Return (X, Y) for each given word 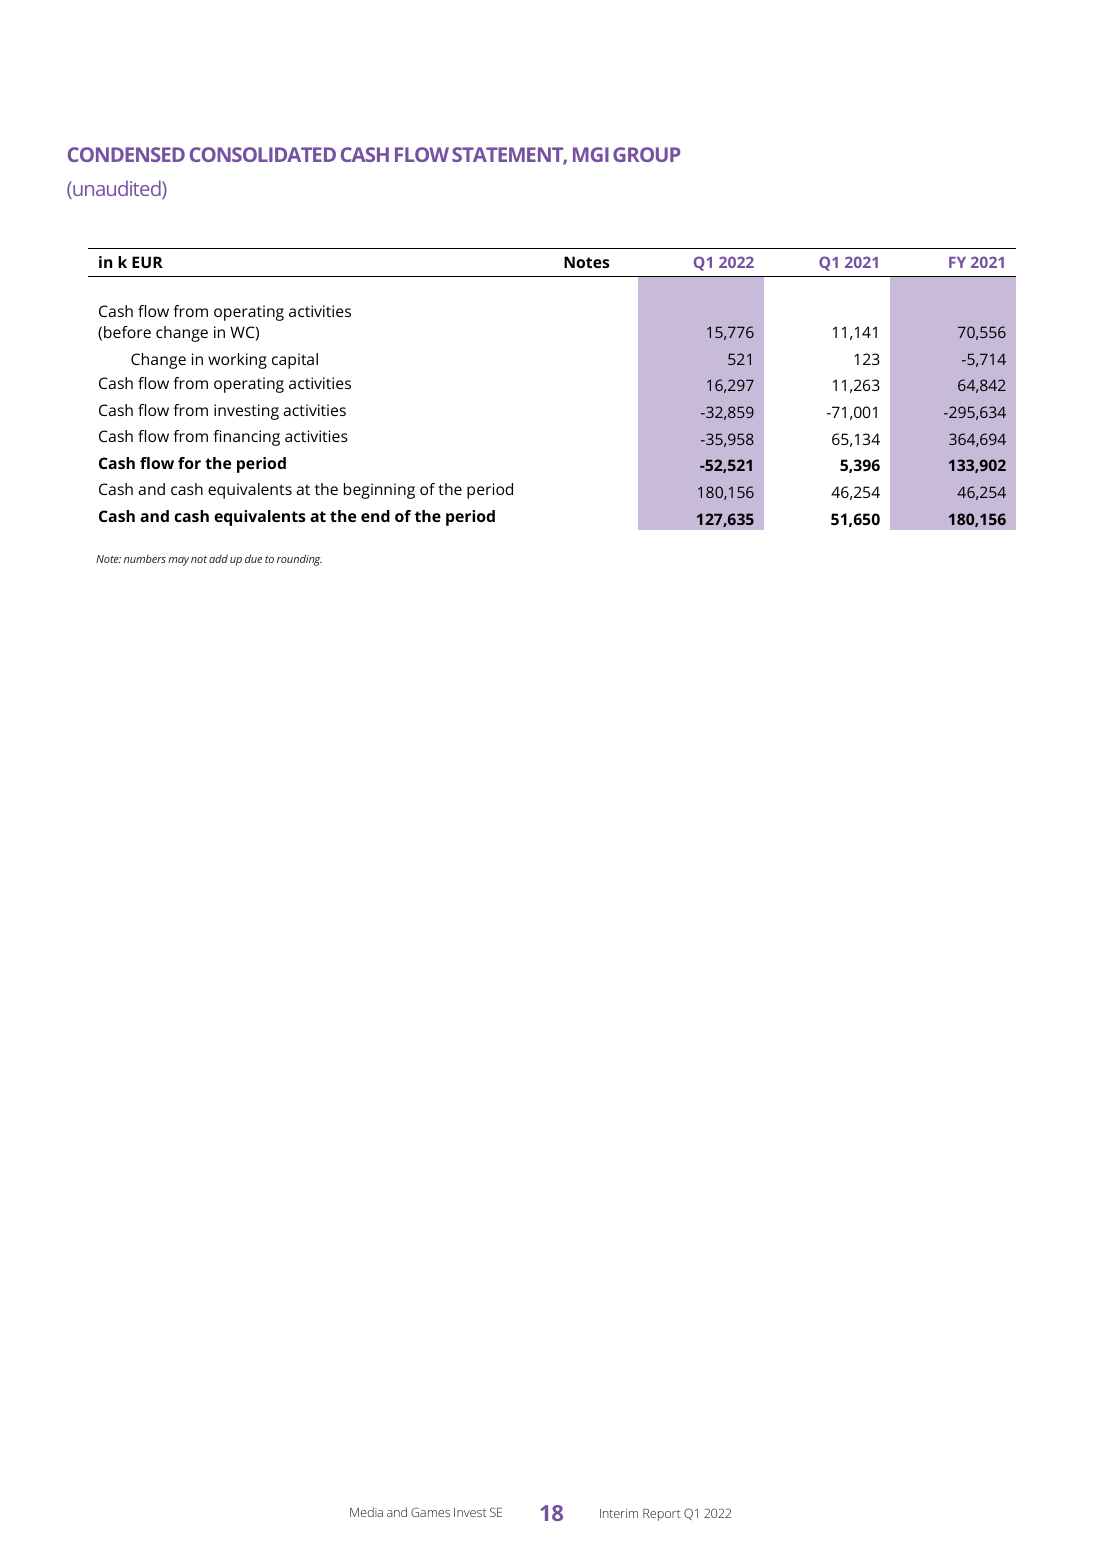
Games (430, 1512)
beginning (379, 491)
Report (662, 1515)
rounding (299, 560)
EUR (147, 262)
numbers (145, 559)
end (375, 516)
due (253, 558)
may (178, 561)
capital (295, 361)
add (218, 558)
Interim (619, 1513)
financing (246, 438)
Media (366, 1512)
